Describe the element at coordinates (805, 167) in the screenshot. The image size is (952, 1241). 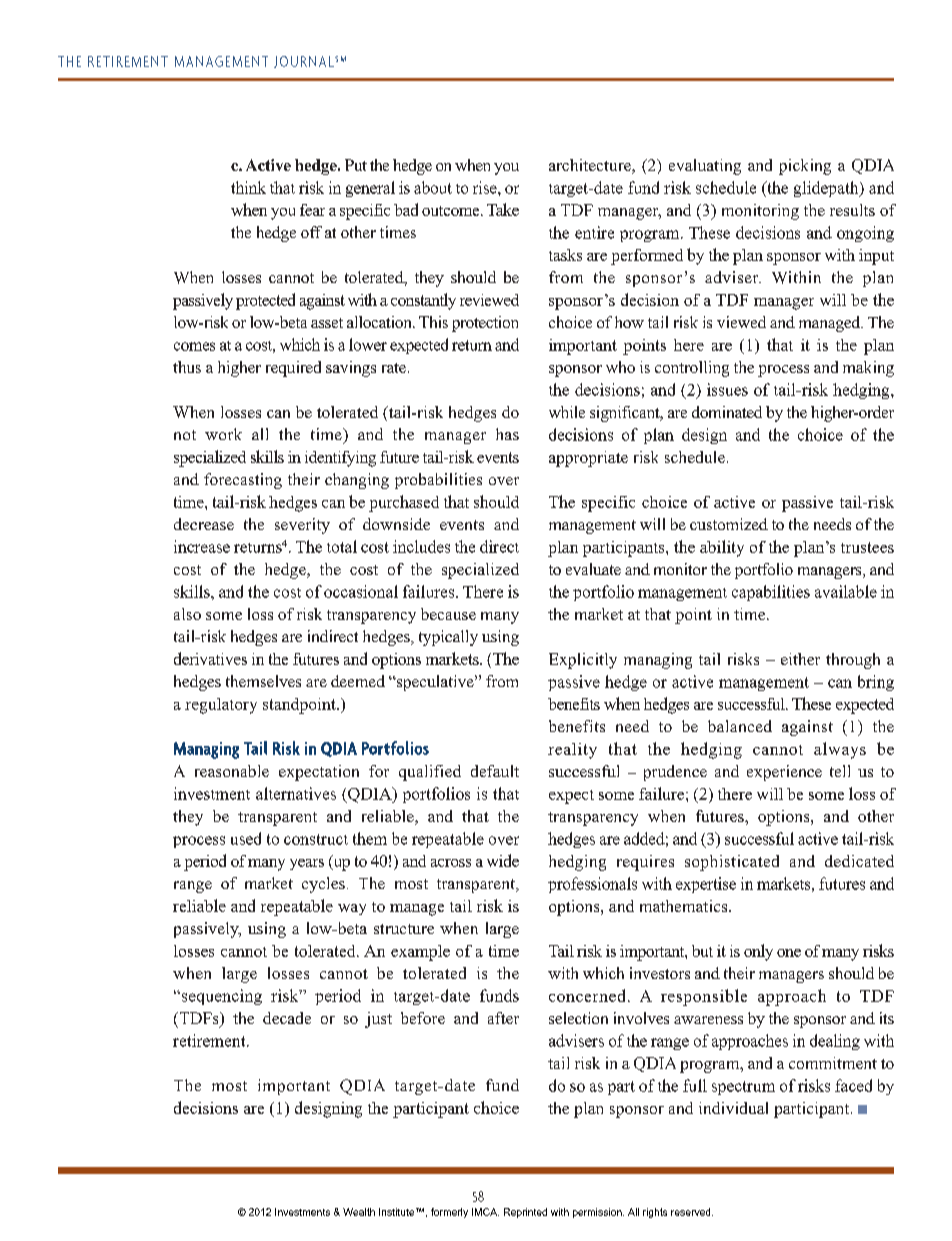
I see `picking` at that location.
